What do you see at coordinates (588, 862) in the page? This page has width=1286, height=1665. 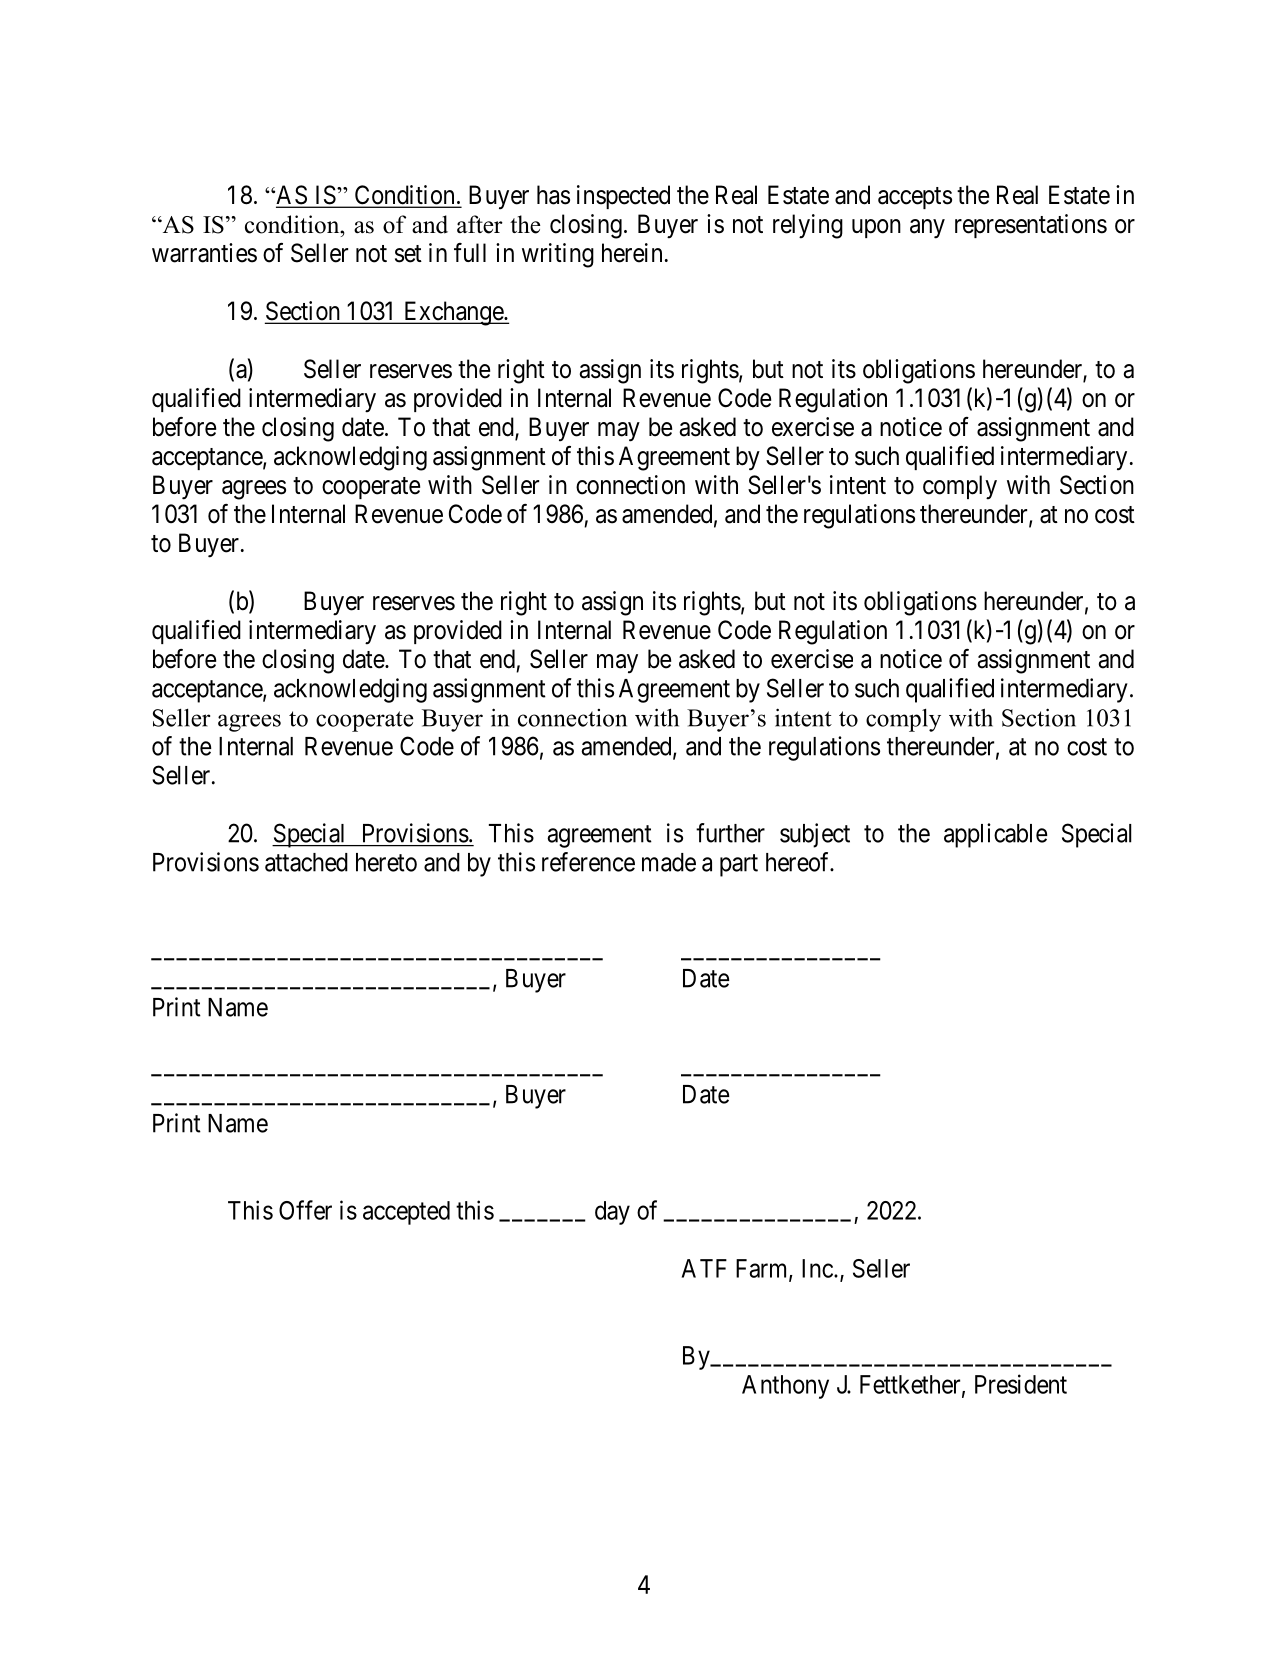 I see `reference` at bounding box center [588, 862].
